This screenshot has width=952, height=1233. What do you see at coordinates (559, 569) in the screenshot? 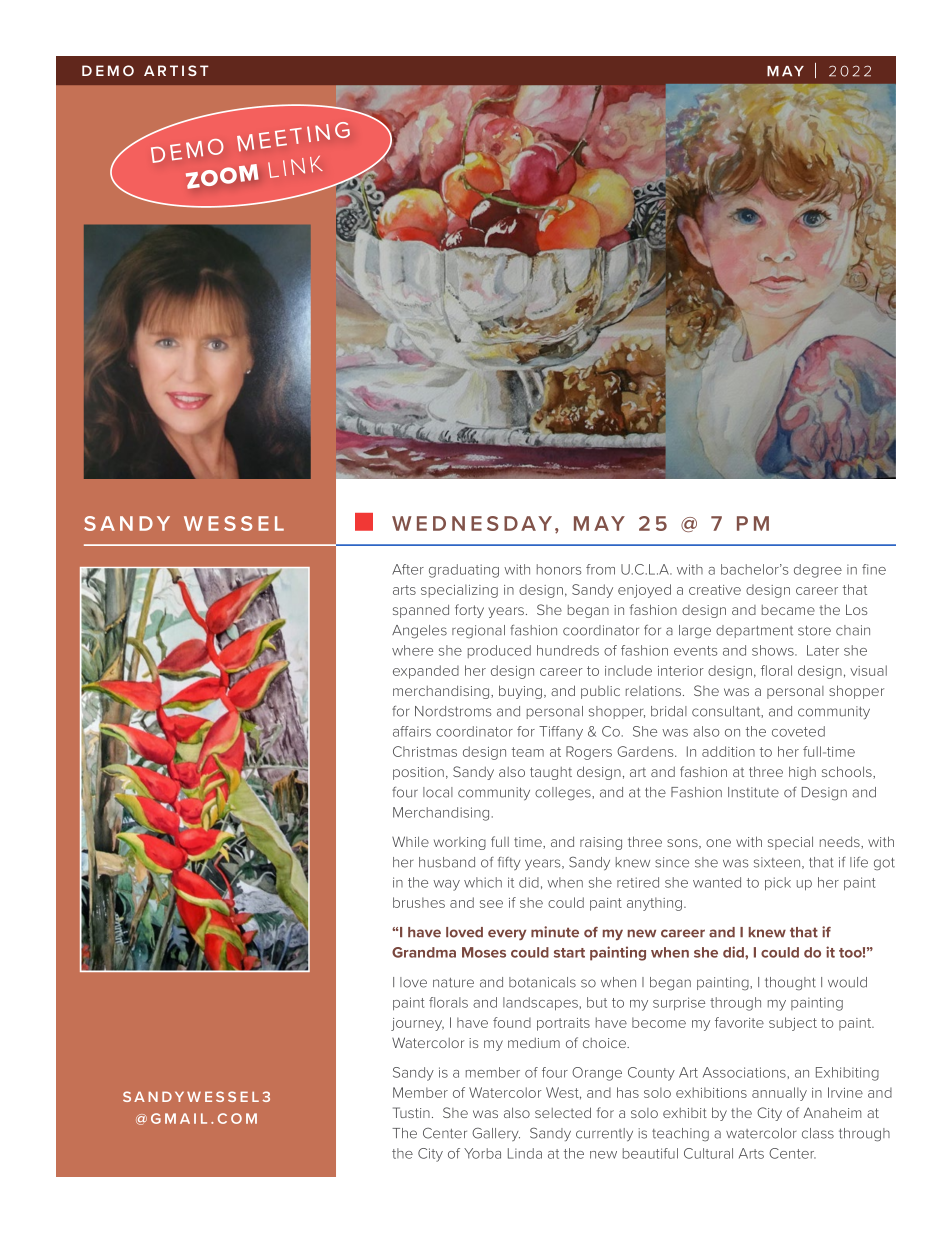
I see `honors` at bounding box center [559, 569].
